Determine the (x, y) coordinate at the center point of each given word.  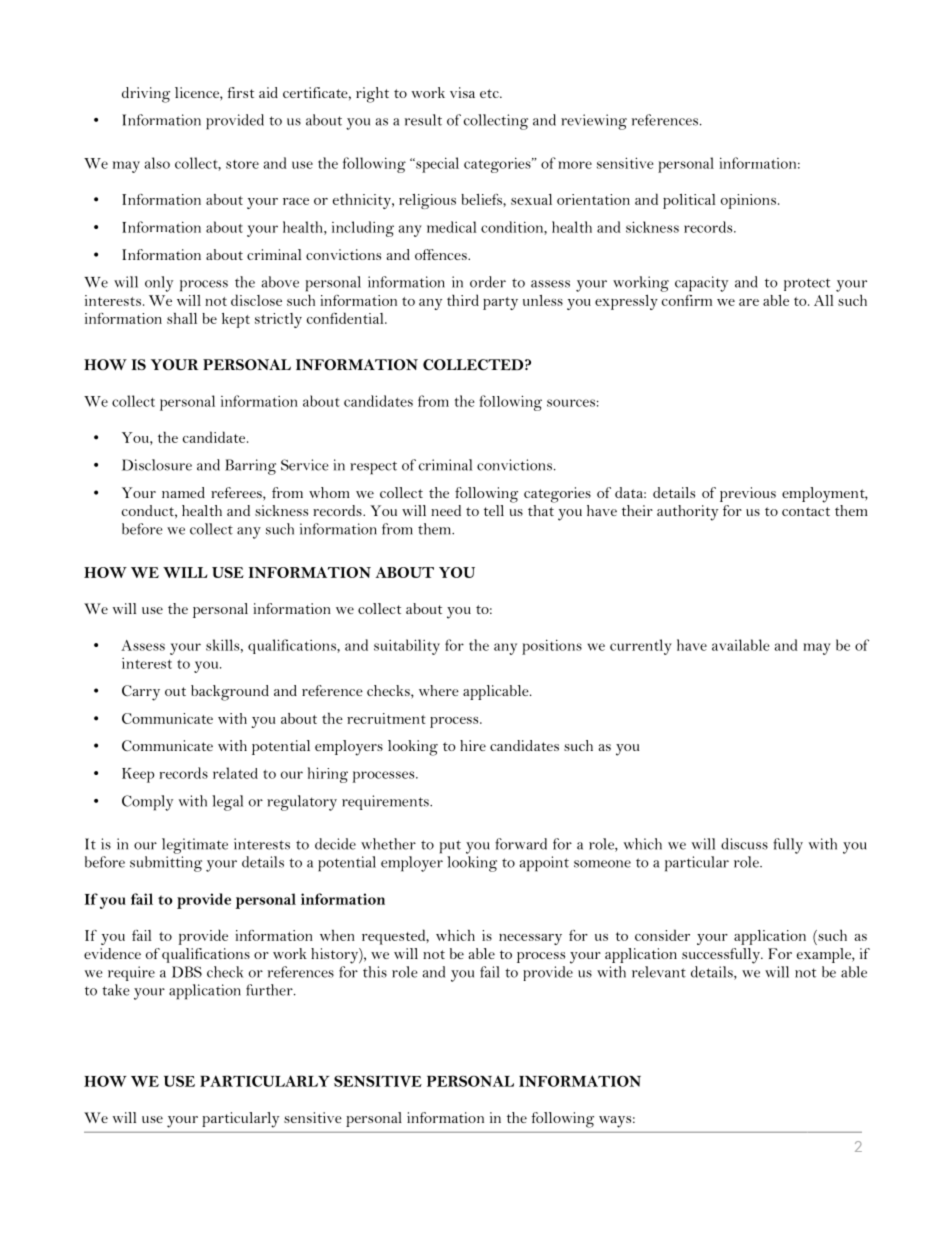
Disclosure (157, 465)
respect (373, 468)
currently (641, 647)
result (423, 120)
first (241, 92)
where (439, 690)
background (230, 693)
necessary (530, 939)
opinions (748, 201)
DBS (187, 972)
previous (748, 494)
